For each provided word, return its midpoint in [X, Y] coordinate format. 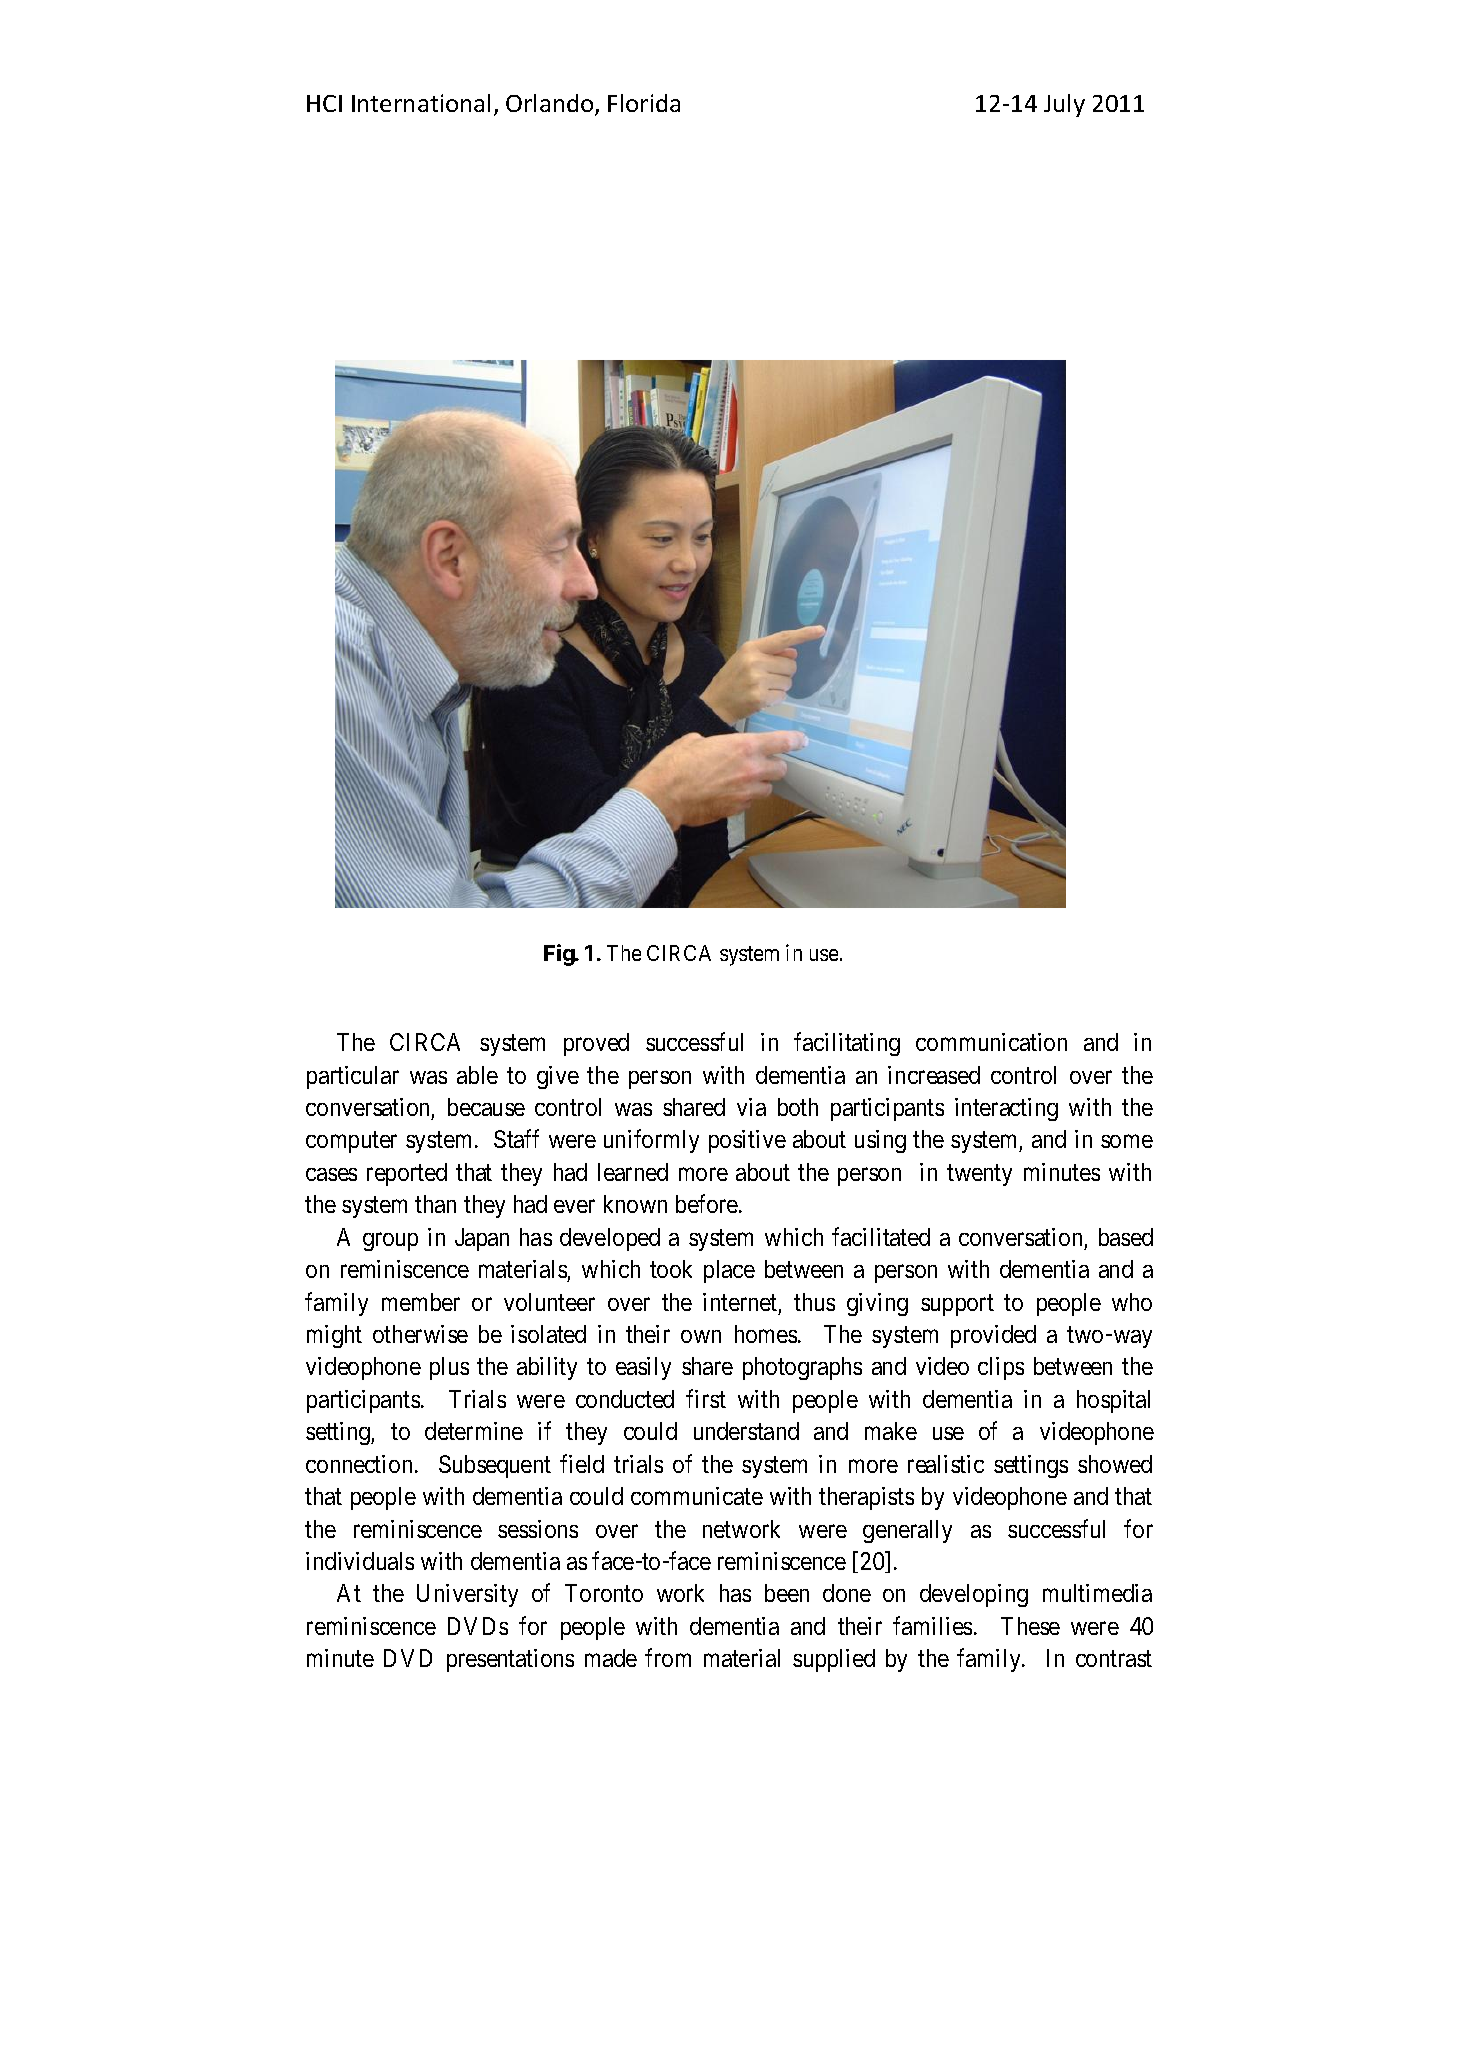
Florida [644, 103]
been [787, 1593]
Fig [560, 955]
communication [991, 1042]
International [421, 103]
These [1030, 1626]
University [467, 1595]
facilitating [847, 1044]
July [1064, 105]
